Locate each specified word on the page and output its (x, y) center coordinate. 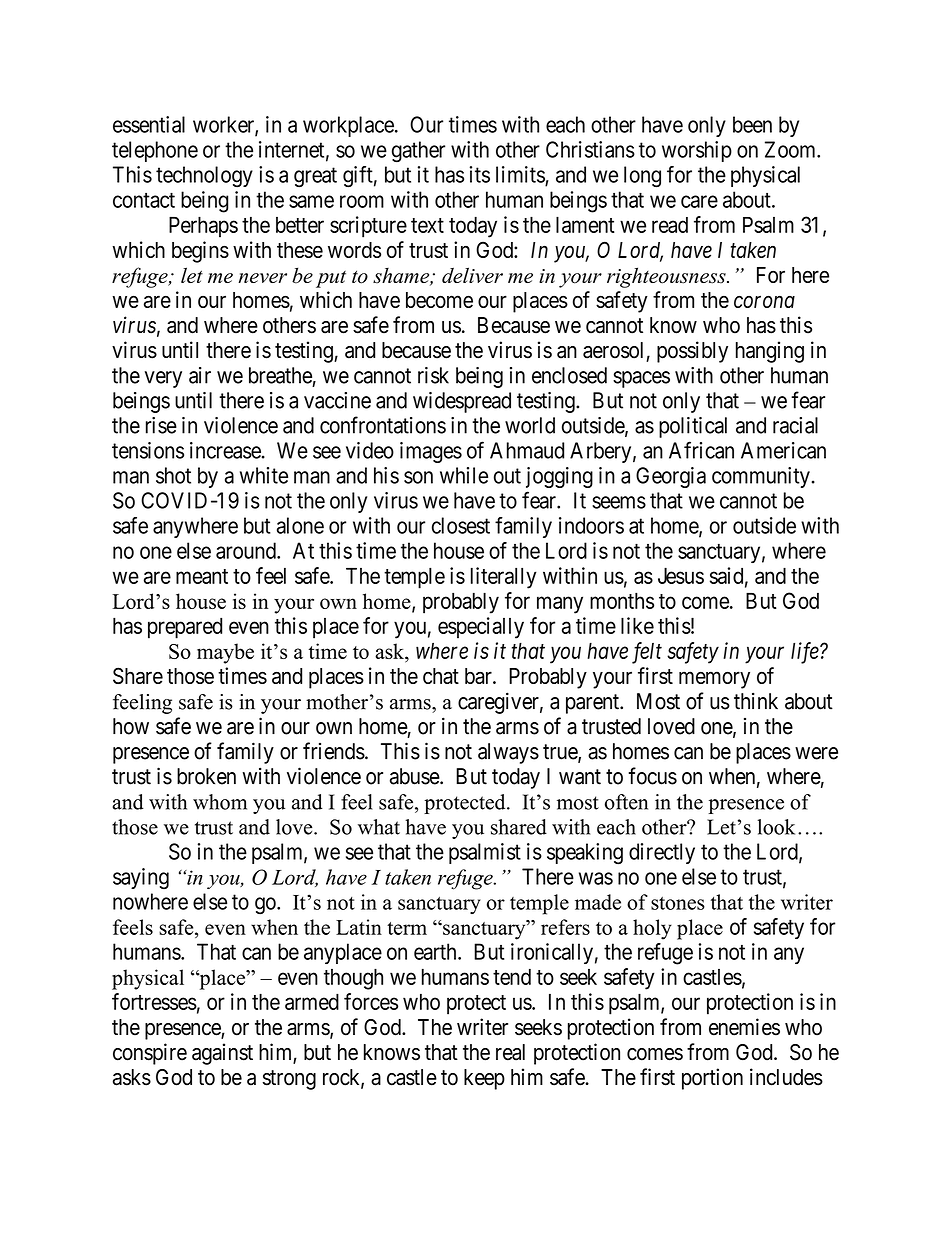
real (510, 1052)
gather (418, 152)
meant (202, 576)
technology (204, 177)
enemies (744, 1027)
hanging (770, 352)
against (222, 1054)
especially (481, 628)
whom (220, 802)
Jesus (681, 575)
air (200, 375)
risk (433, 375)
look (776, 827)
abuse (415, 776)
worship (697, 151)
